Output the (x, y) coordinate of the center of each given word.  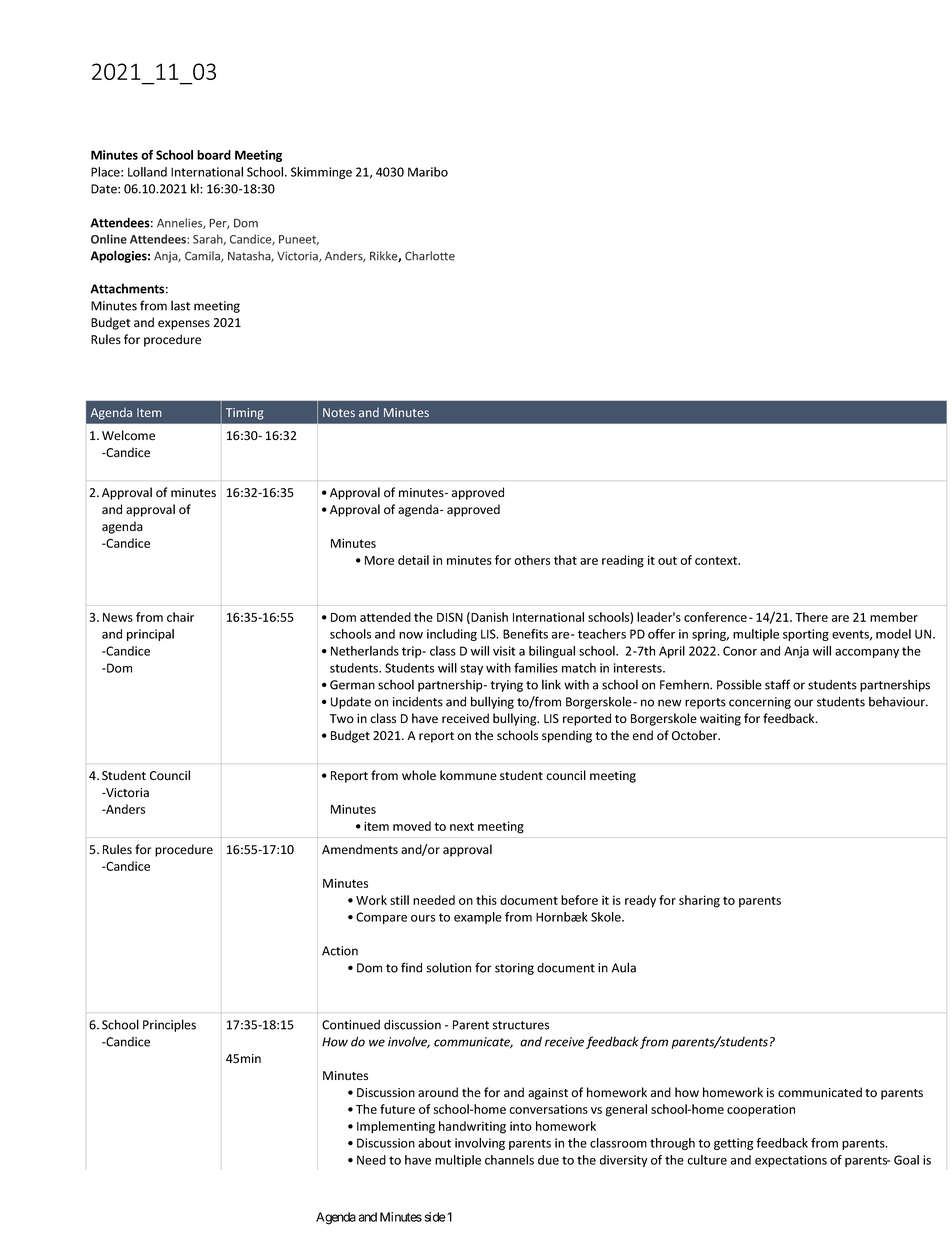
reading (623, 561)
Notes (339, 412)
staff (777, 684)
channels (509, 1160)
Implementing (396, 1127)
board (214, 155)
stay (471, 669)
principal (150, 635)
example (478, 918)
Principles (169, 1025)
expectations (791, 1161)
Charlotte (430, 256)
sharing (699, 901)
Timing (245, 414)
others (532, 560)
